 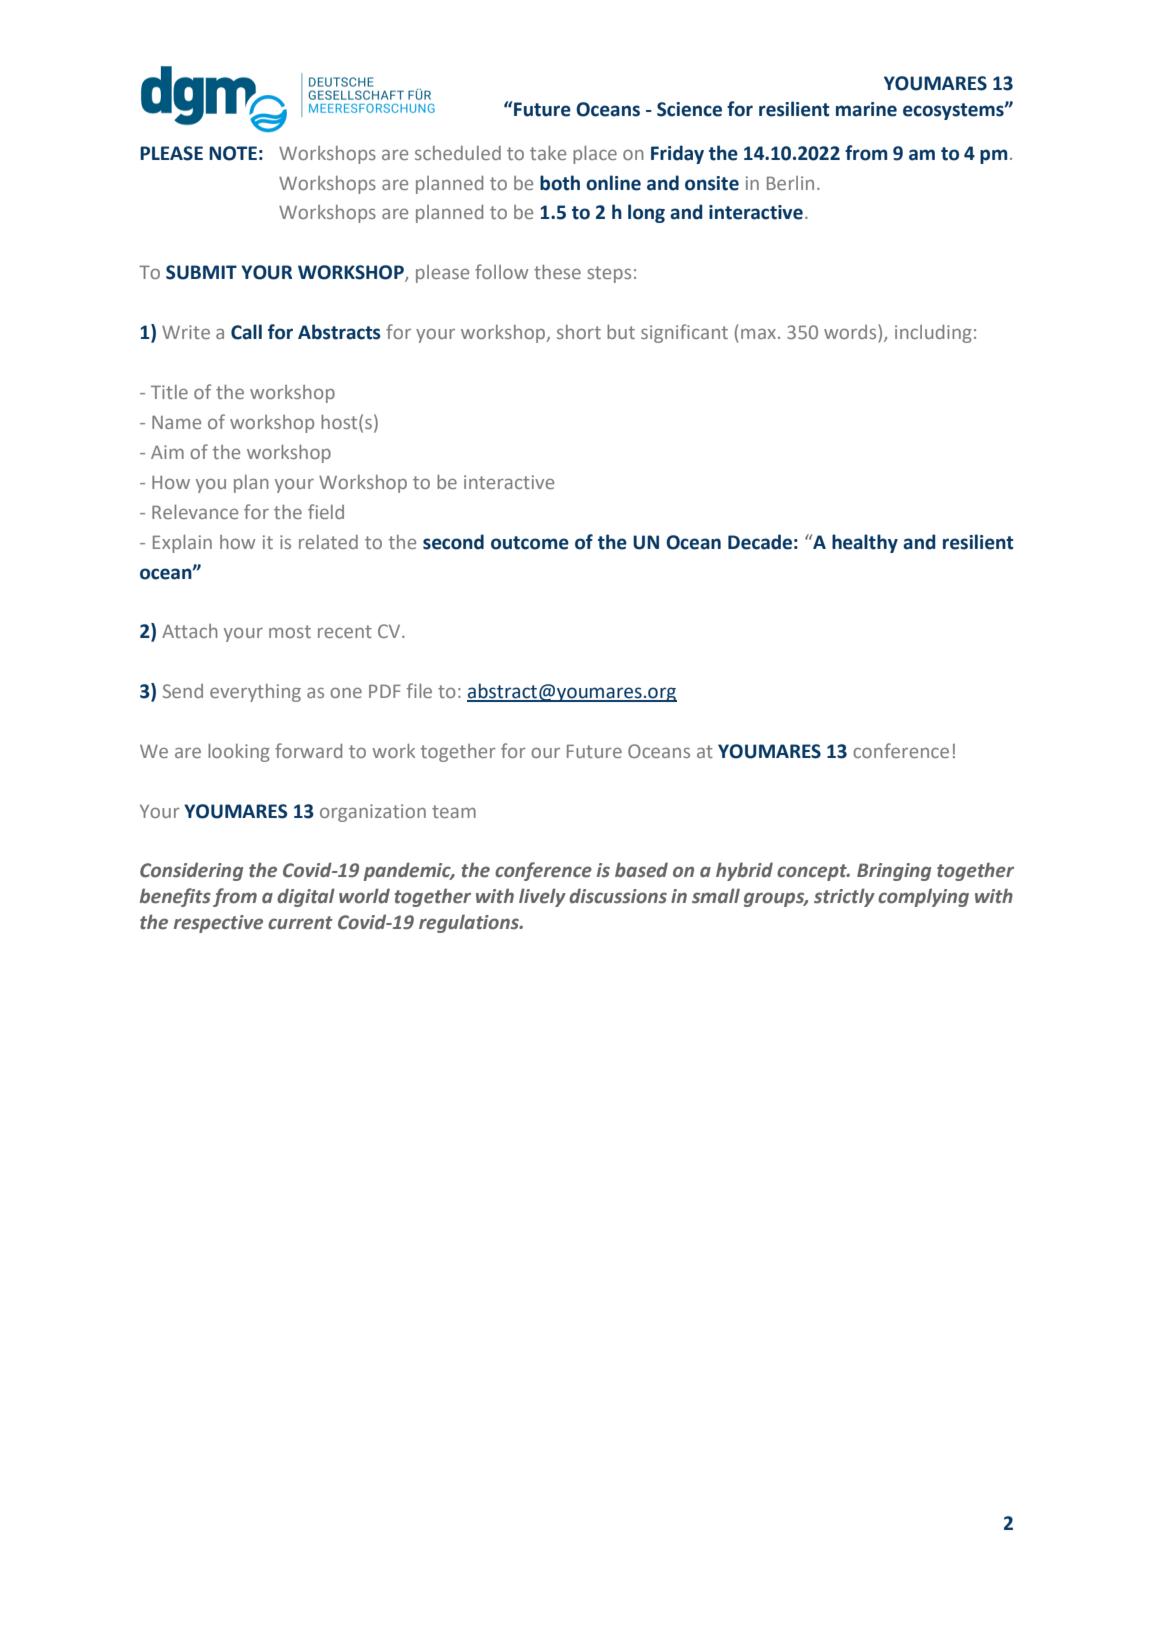 I want to click on Relevance, so click(x=195, y=512).
